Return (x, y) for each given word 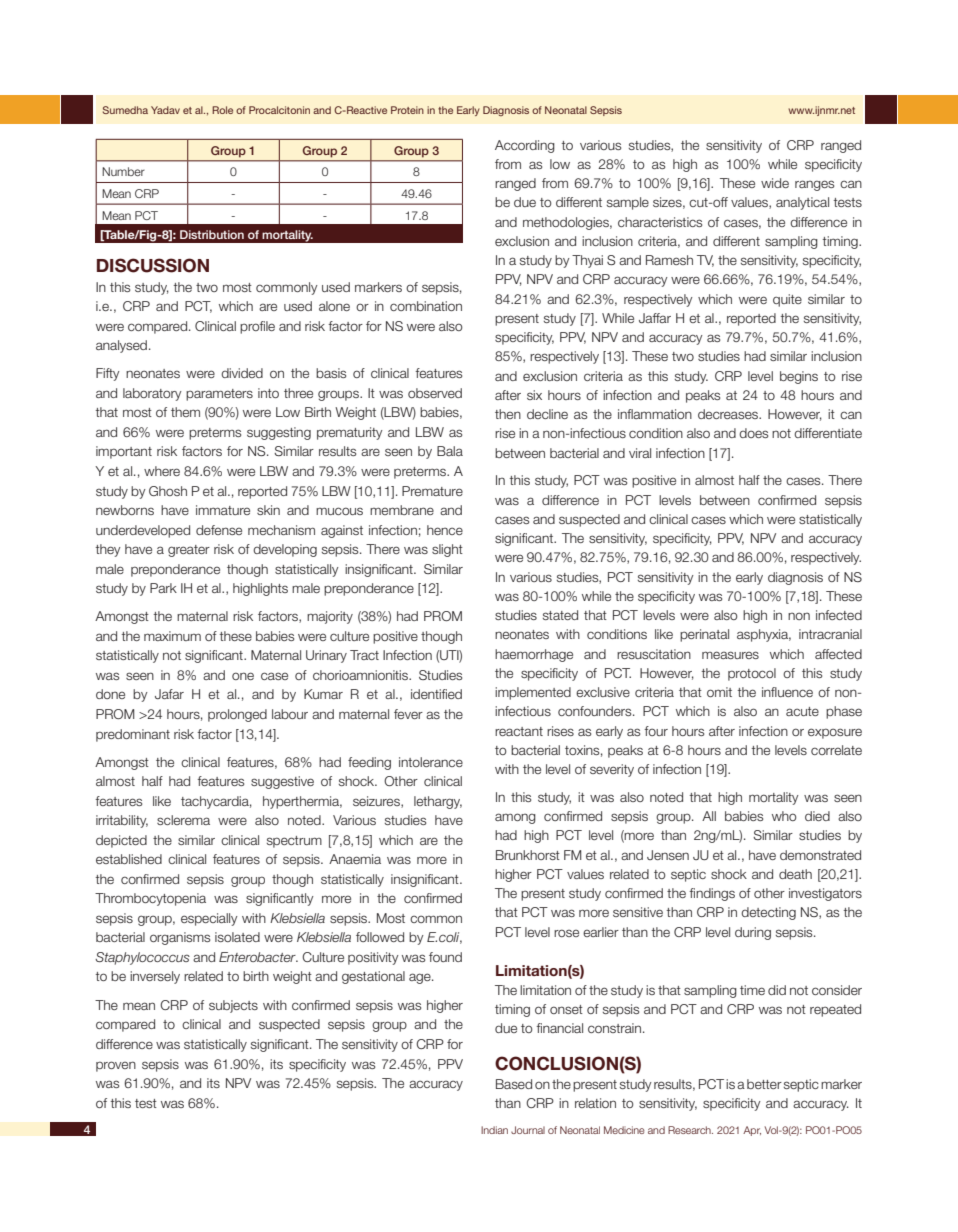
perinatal (704, 635)
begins (799, 377)
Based (514, 1084)
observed (435, 393)
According (525, 146)
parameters (219, 395)
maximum (172, 636)
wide (775, 183)
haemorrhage (534, 655)
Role (222, 110)
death (795, 874)
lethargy (438, 802)
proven (116, 1066)
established (129, 859)
